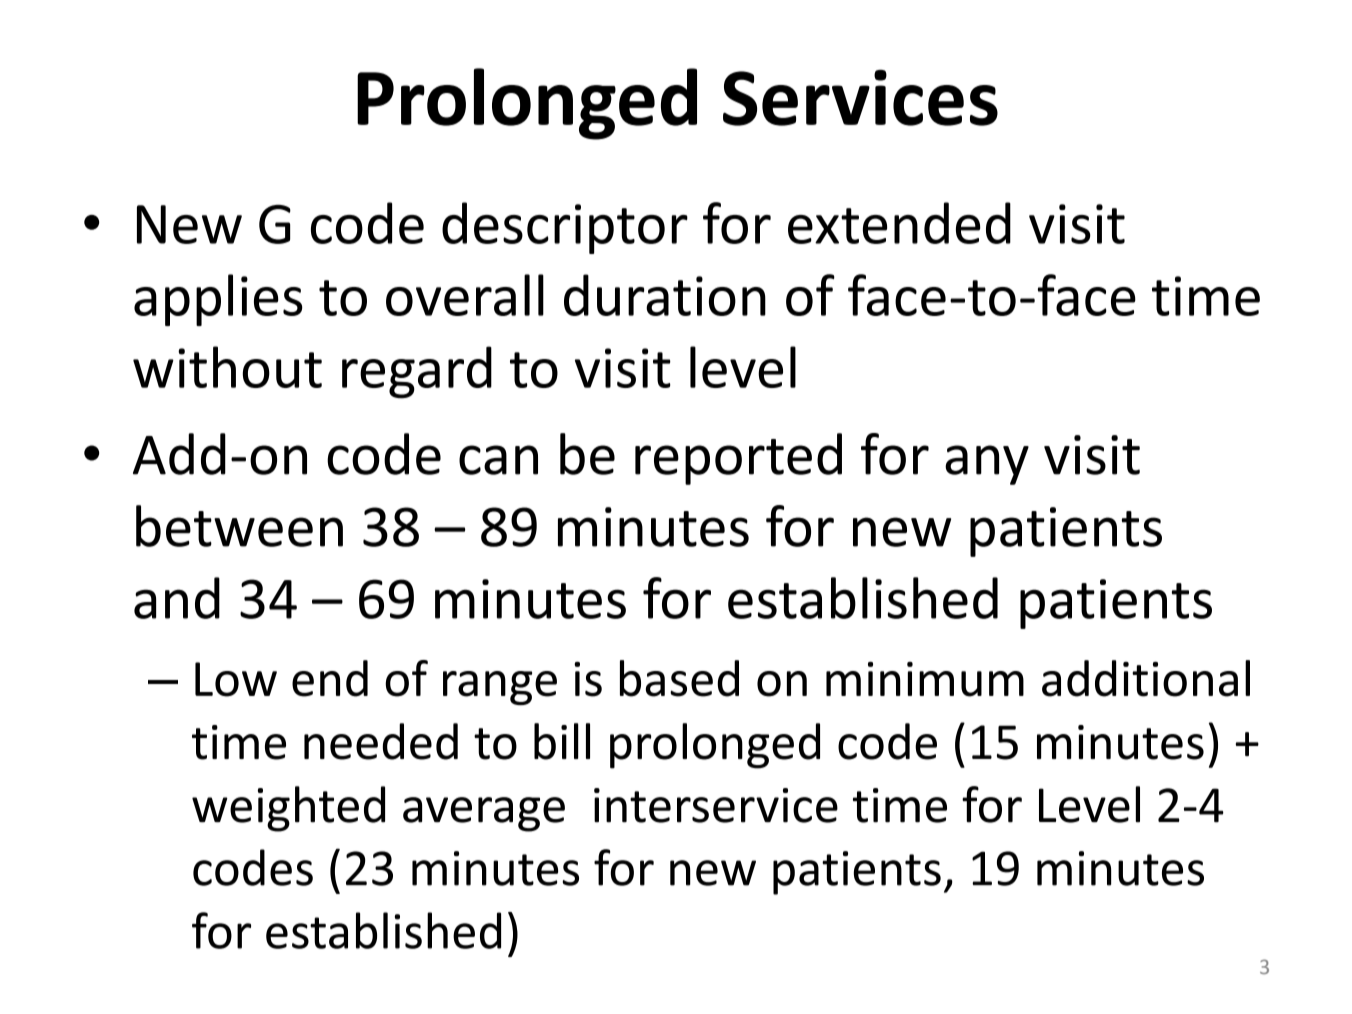 The image size is (1352, 1014). I want to click on Services, so click(860, 98).
